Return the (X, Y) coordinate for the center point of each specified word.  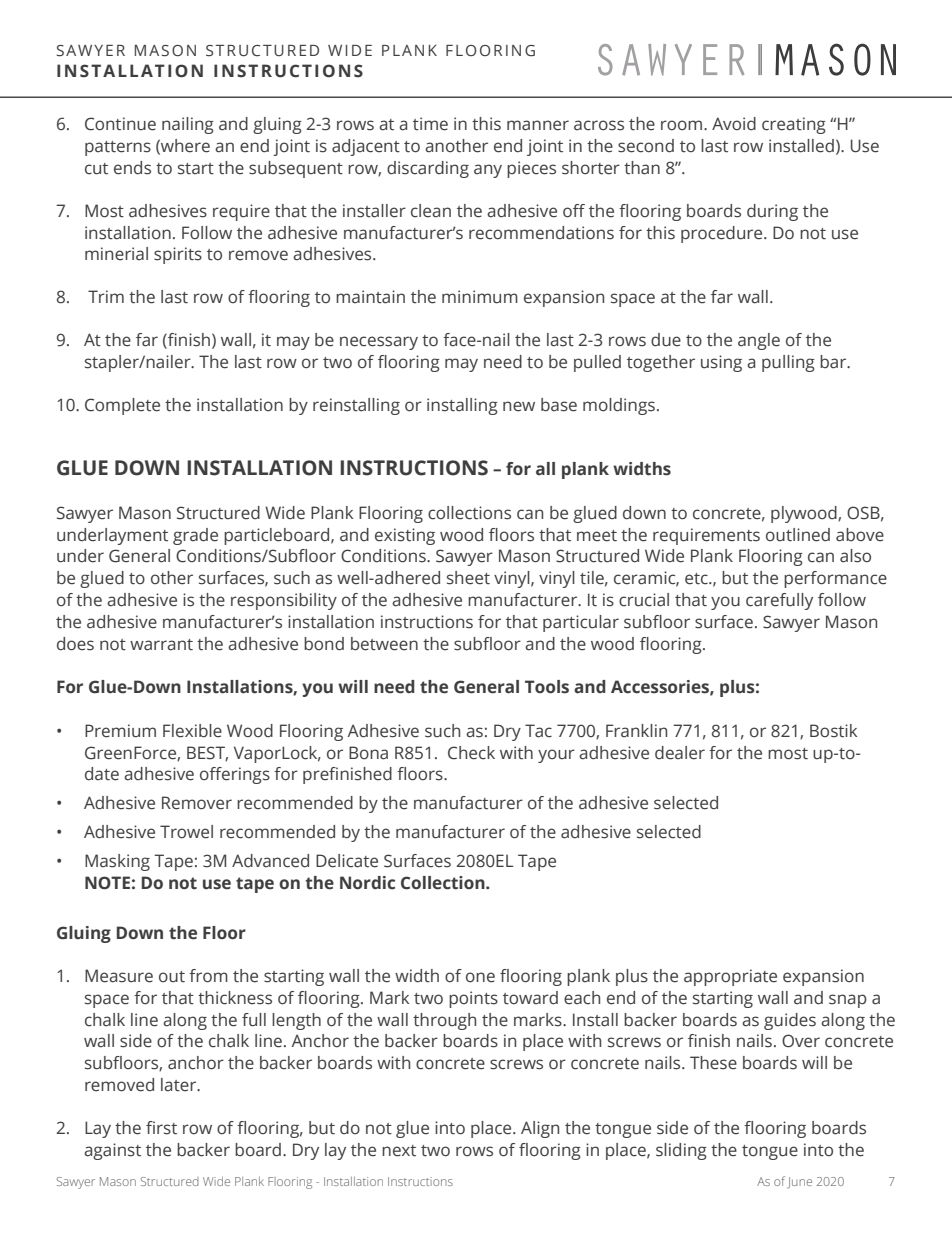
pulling (788, 363)
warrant (161, 645)
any (488, 171)
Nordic (367, 883)
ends (132, 168)
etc (697, 579)
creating (794, 125)
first (161, 1128)
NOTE (107, 883)
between (384, 644)
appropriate (730, 977)
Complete (122, 406)
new (519, 406)
